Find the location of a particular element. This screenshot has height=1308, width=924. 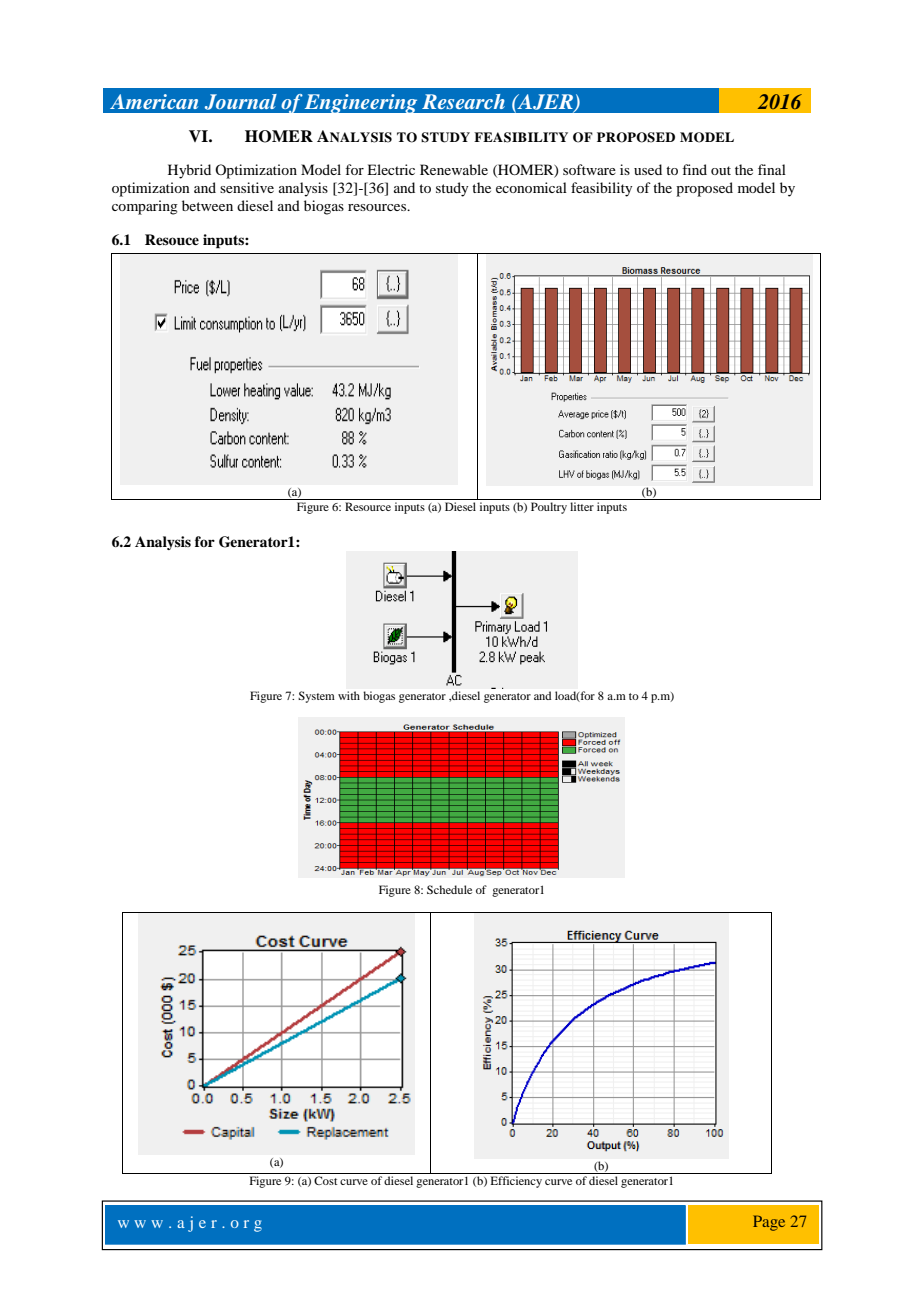

with is located at coordinates (349, 695).
